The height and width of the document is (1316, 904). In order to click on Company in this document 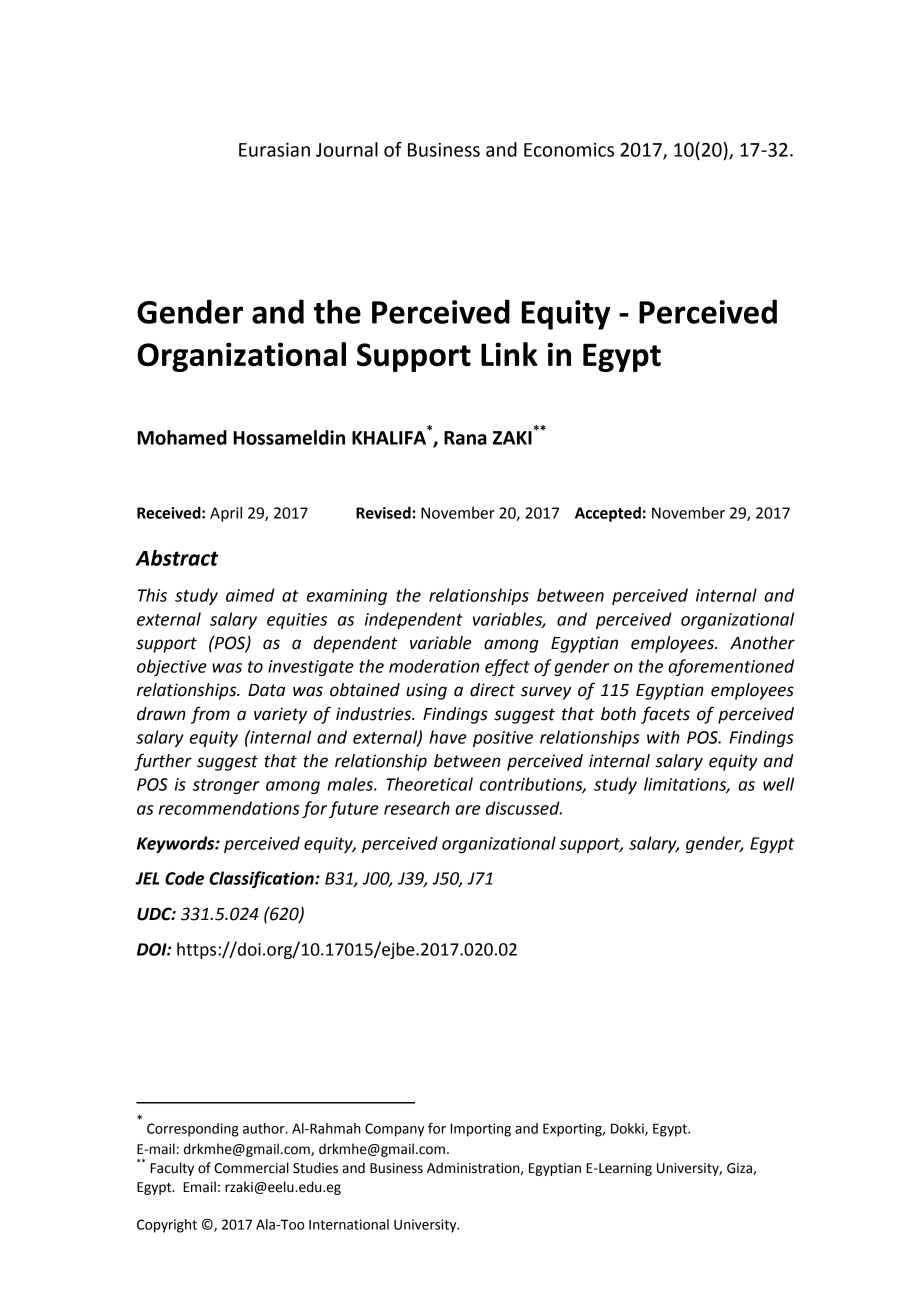, I will do `click(394, 1130)`.
